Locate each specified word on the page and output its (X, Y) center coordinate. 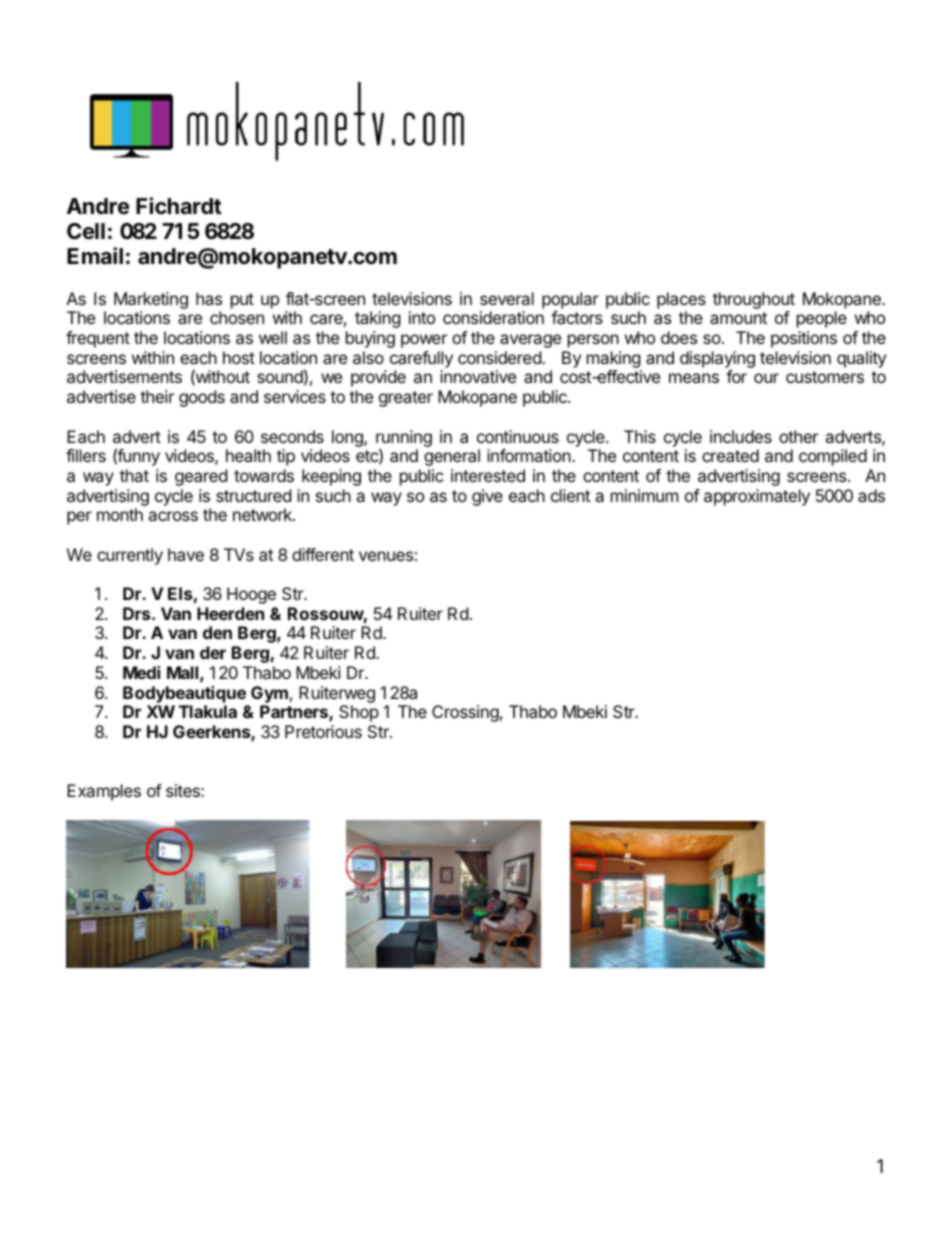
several (507, 298)
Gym (269, 694)
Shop (359, 713)
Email (95, 256)
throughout (754, 300)
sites (184, 790)
